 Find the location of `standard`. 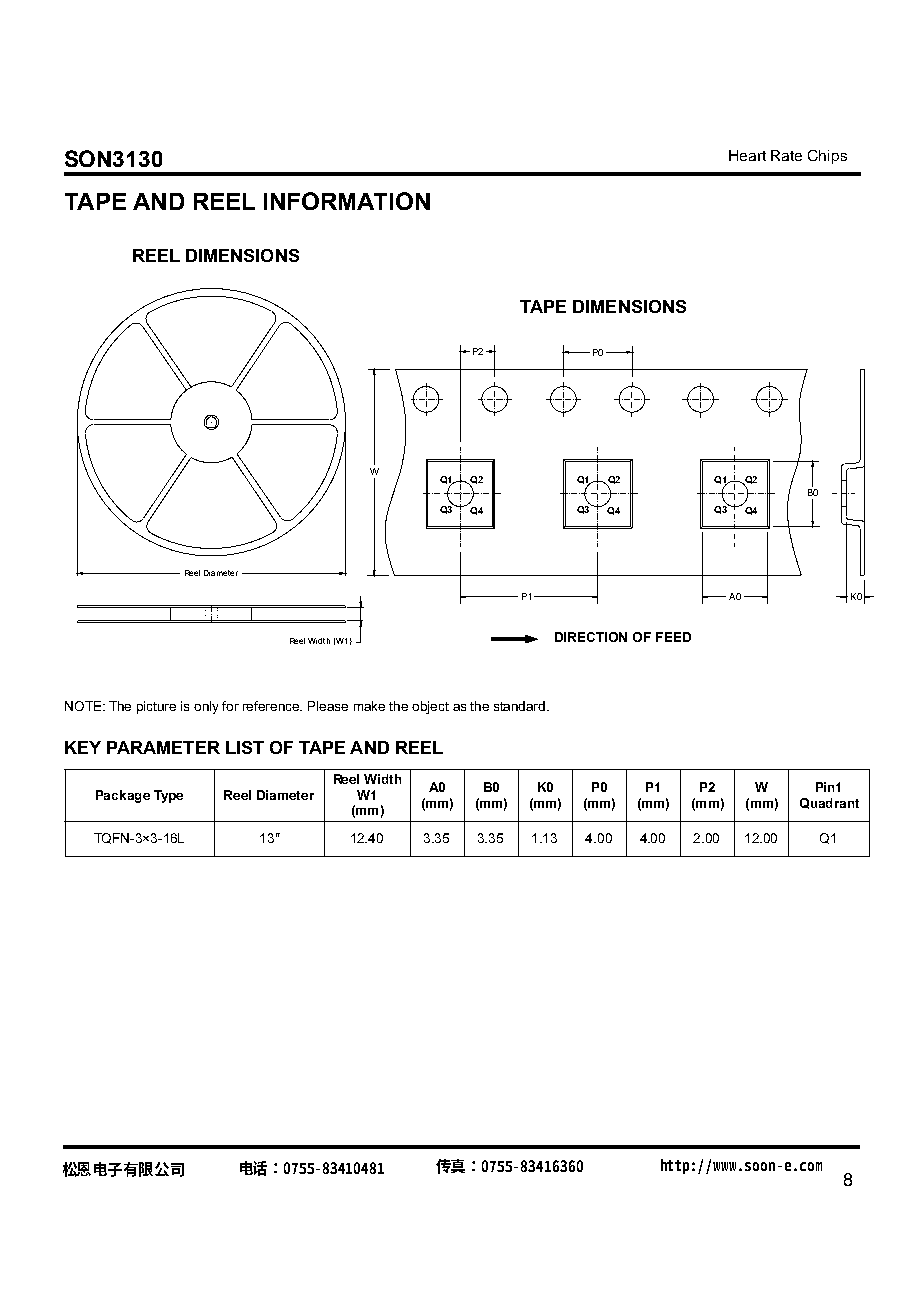

standard is located at coordinates (521, 706).
